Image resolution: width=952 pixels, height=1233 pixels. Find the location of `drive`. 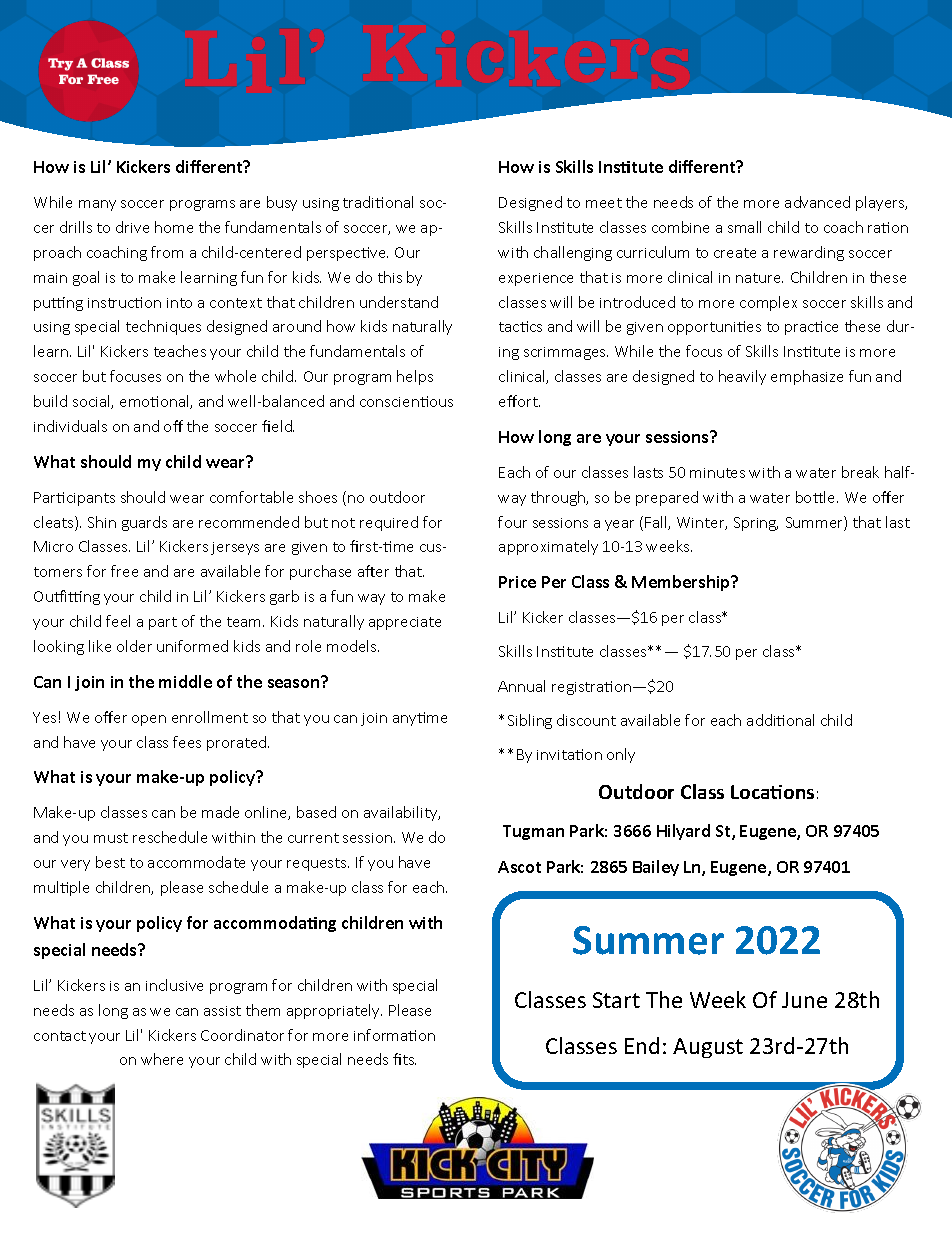

drive is located at coordinates (132, 227).
